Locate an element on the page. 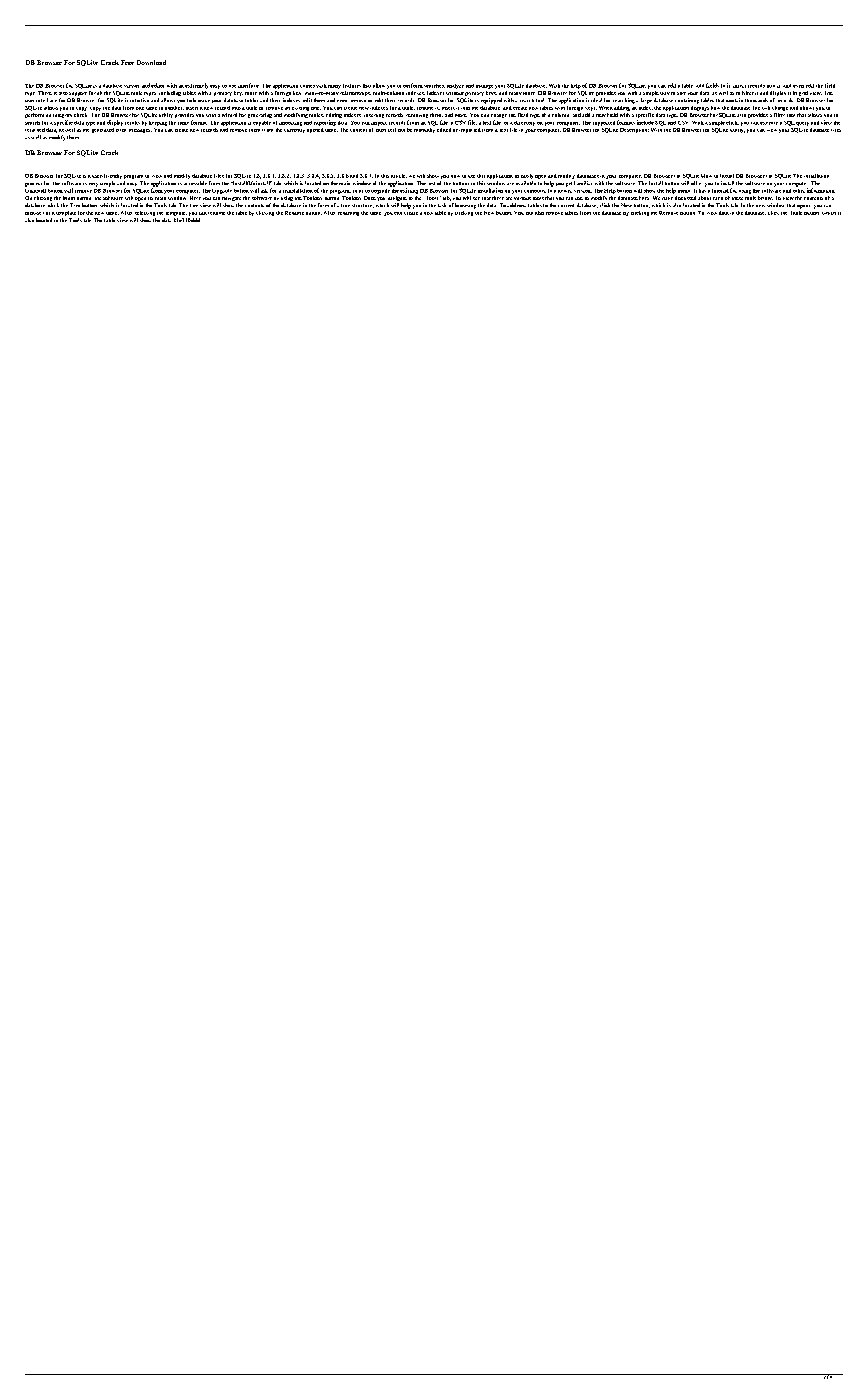 The height and width of the image is (1391, 868). sort is located at coordinates (681, 93).
